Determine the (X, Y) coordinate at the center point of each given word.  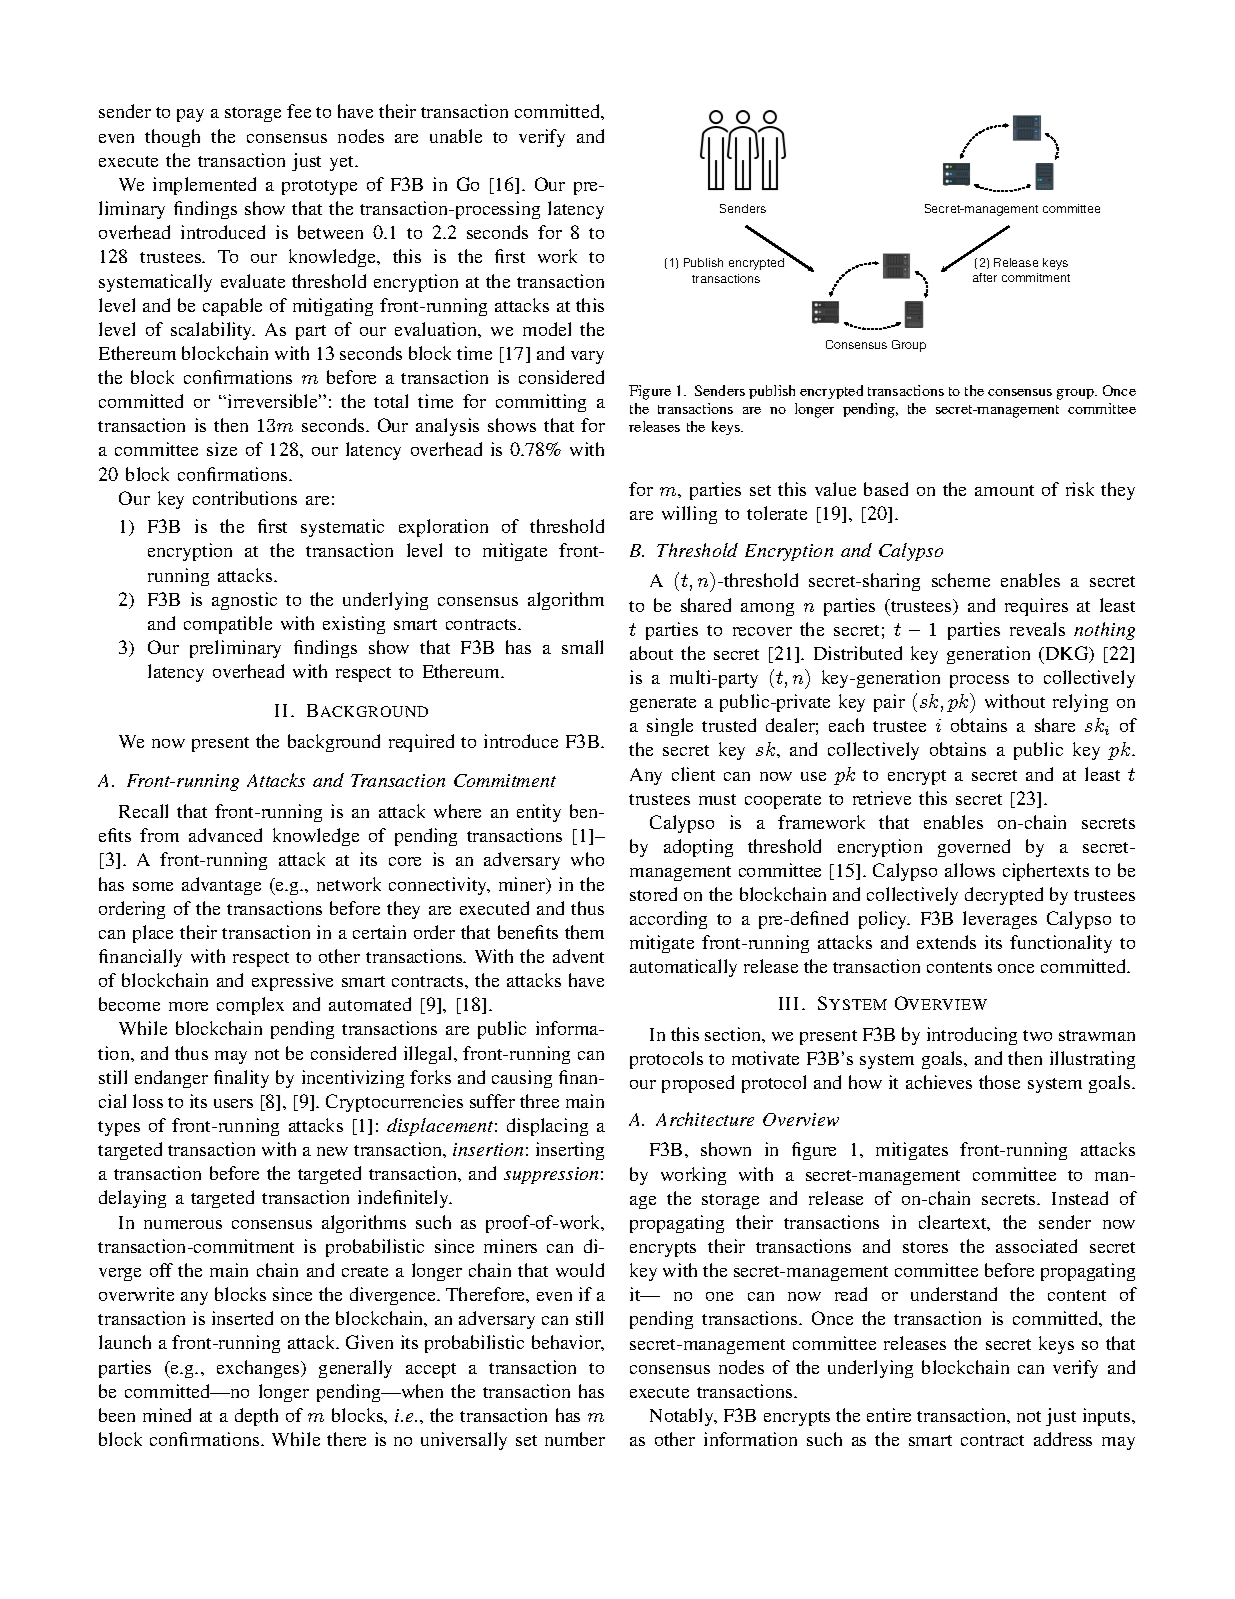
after (985, 277)
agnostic (244, 601)
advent (578, 956)
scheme (961, 580)
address (1063, 1439)
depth (256, 1417)
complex (250, 1006)
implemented (204, 186)
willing (689, 515)
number (575, 1439)
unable (456, 136)
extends (946, 942)
